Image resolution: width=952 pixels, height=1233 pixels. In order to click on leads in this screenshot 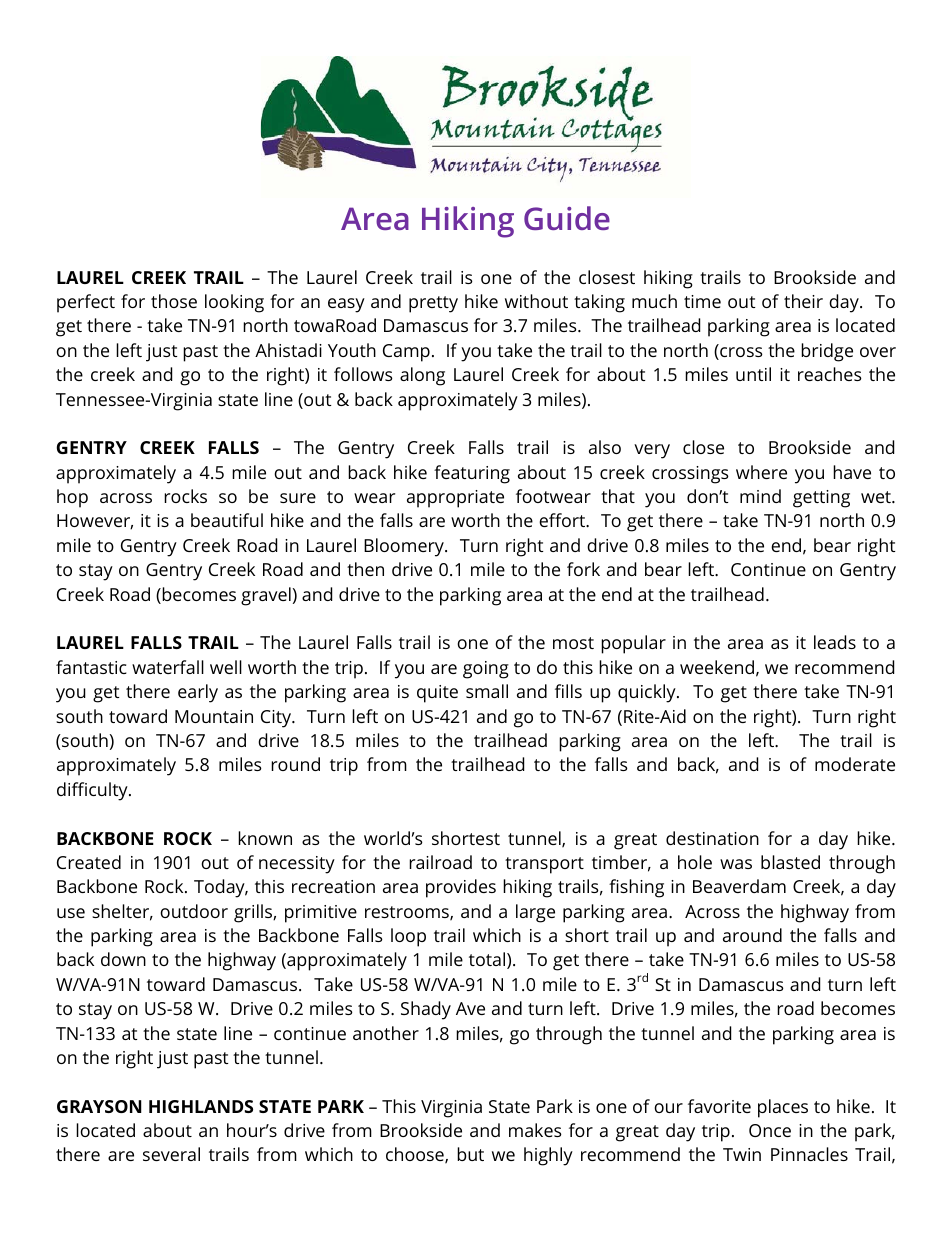, I will do `click(835, 642)`.
